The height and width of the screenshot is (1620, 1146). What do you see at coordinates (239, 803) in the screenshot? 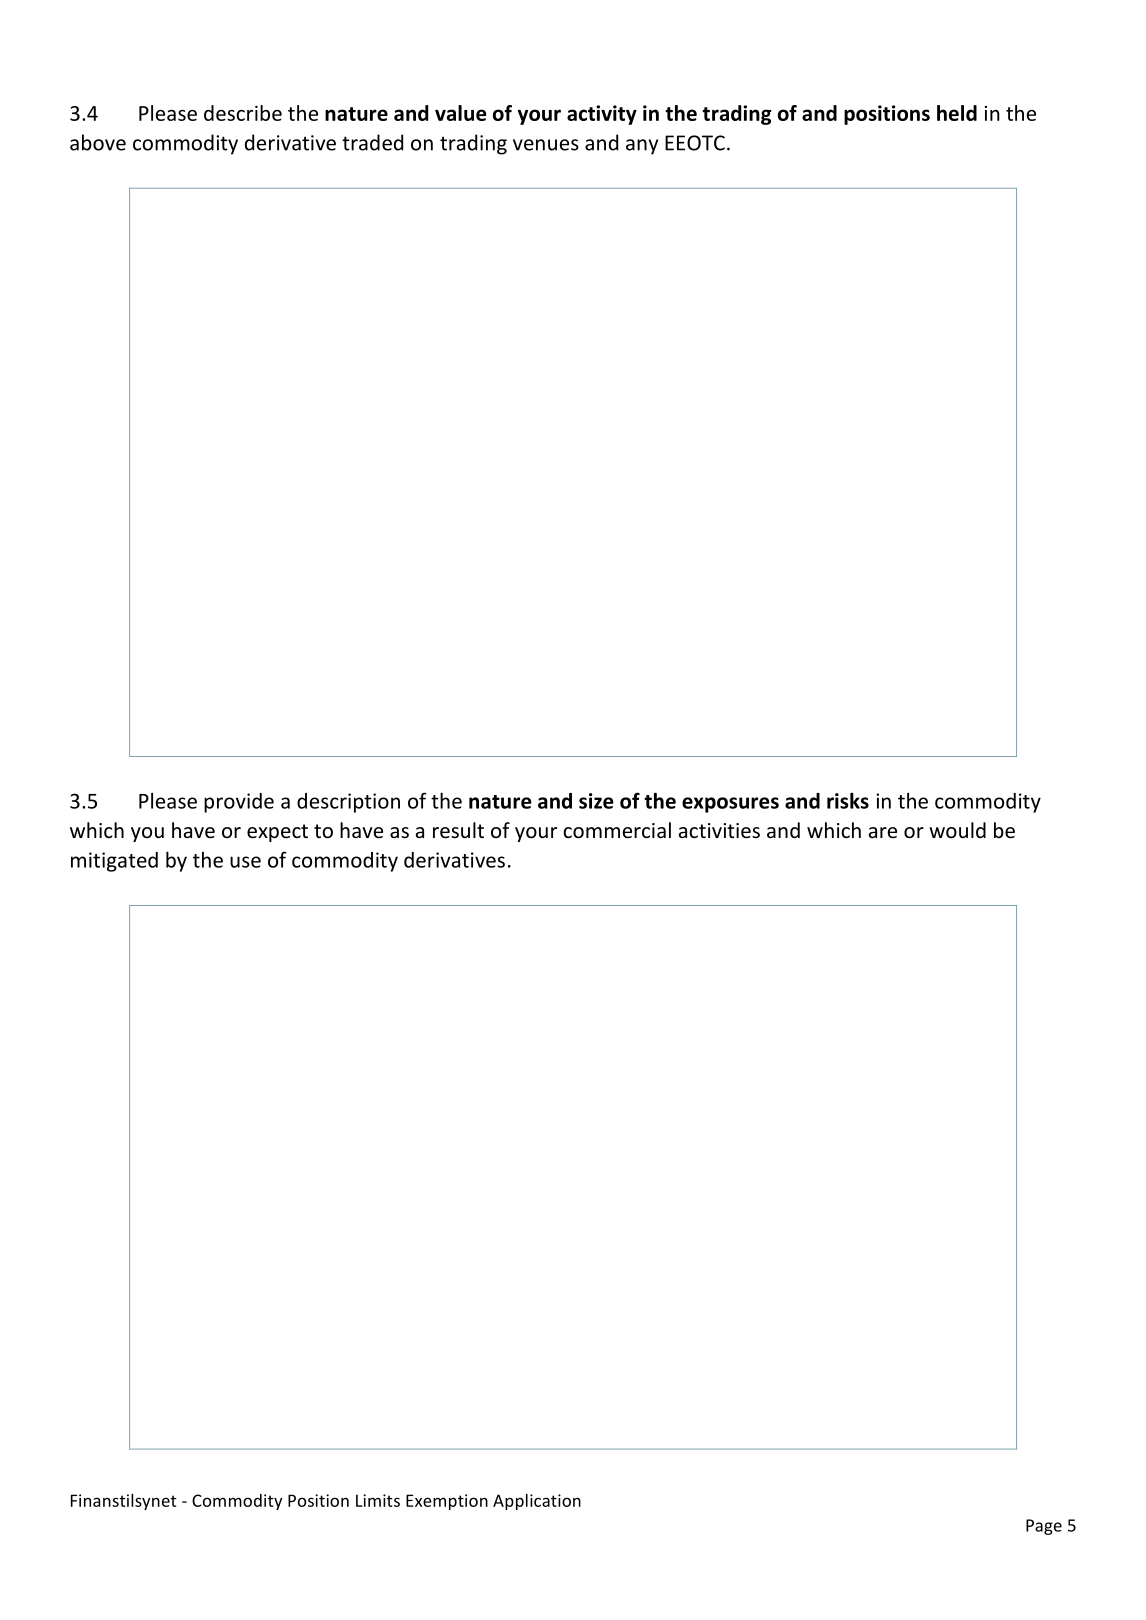
I see `provide` at bounding box center [239, 803].
